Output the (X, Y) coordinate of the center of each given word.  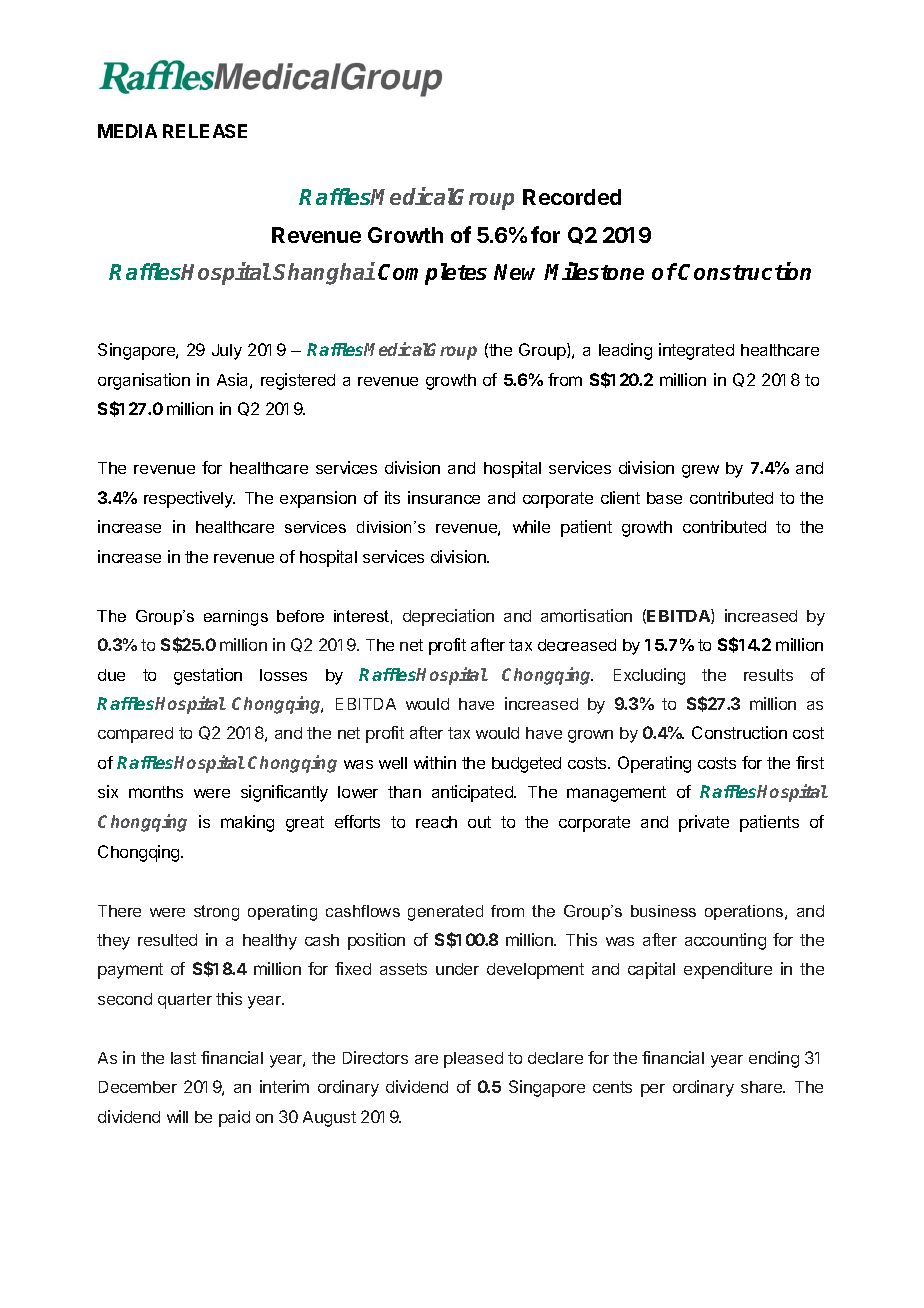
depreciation (448, 617)
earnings (236, 618)
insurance (444, 497)
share (763, 1087)
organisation (144, 381)
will (177, 1116)
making (247, 823)
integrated (696, 351)
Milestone (594, 271)
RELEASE (205, 131)
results (768, 675)
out (479, 822)
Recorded (572, 197)
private (704, 823)
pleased (473, 1060)
